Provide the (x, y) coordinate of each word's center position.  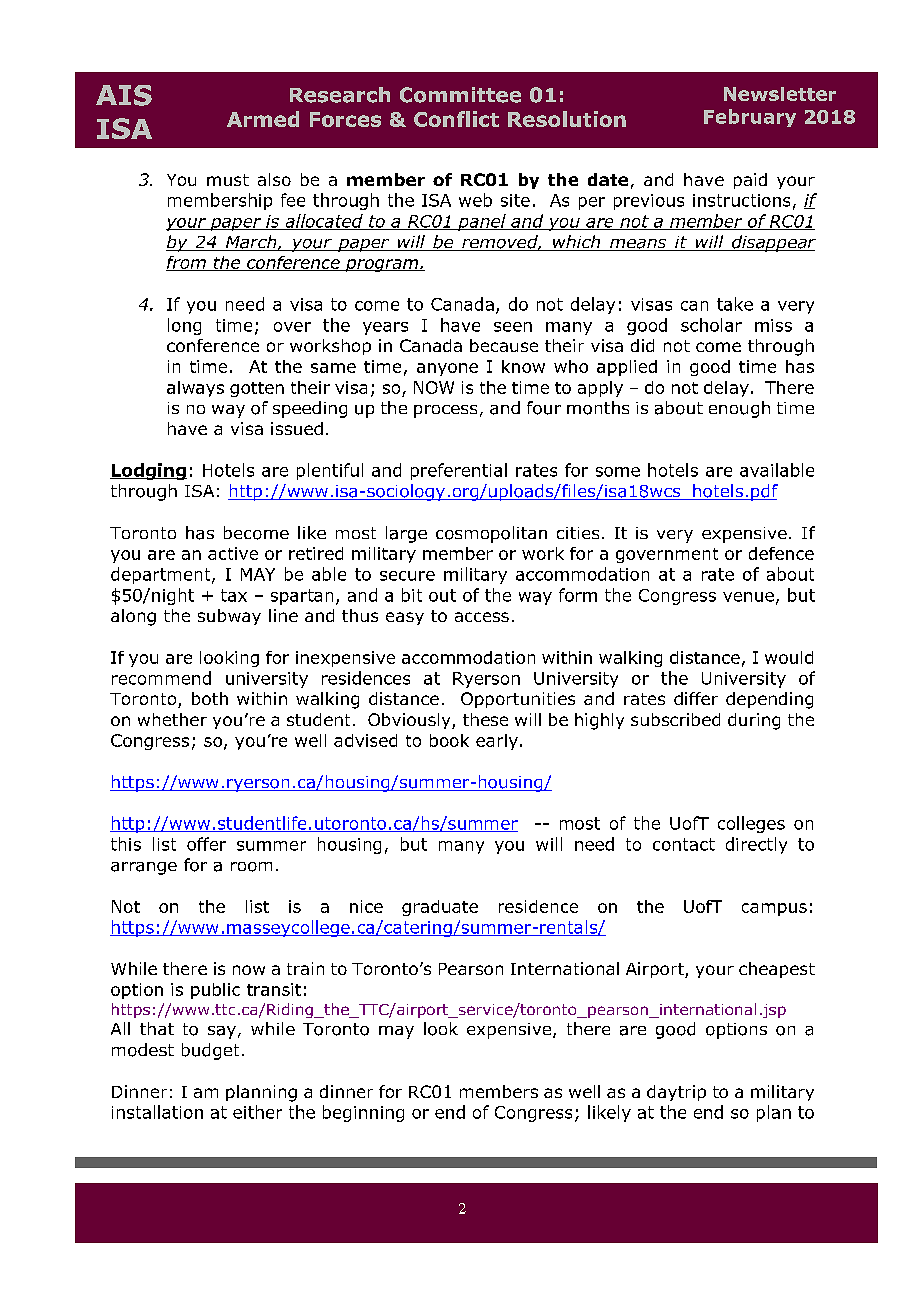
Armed (263, 119)
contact (684, 844)
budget (210, 1051)
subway (229, 617)
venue (748, 597)
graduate (440, 908)
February (750, 118)
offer (206, 844)
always (195, 389)
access (482, 617)
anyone (447, 369)
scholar (711, 325)
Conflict (456, 119)
